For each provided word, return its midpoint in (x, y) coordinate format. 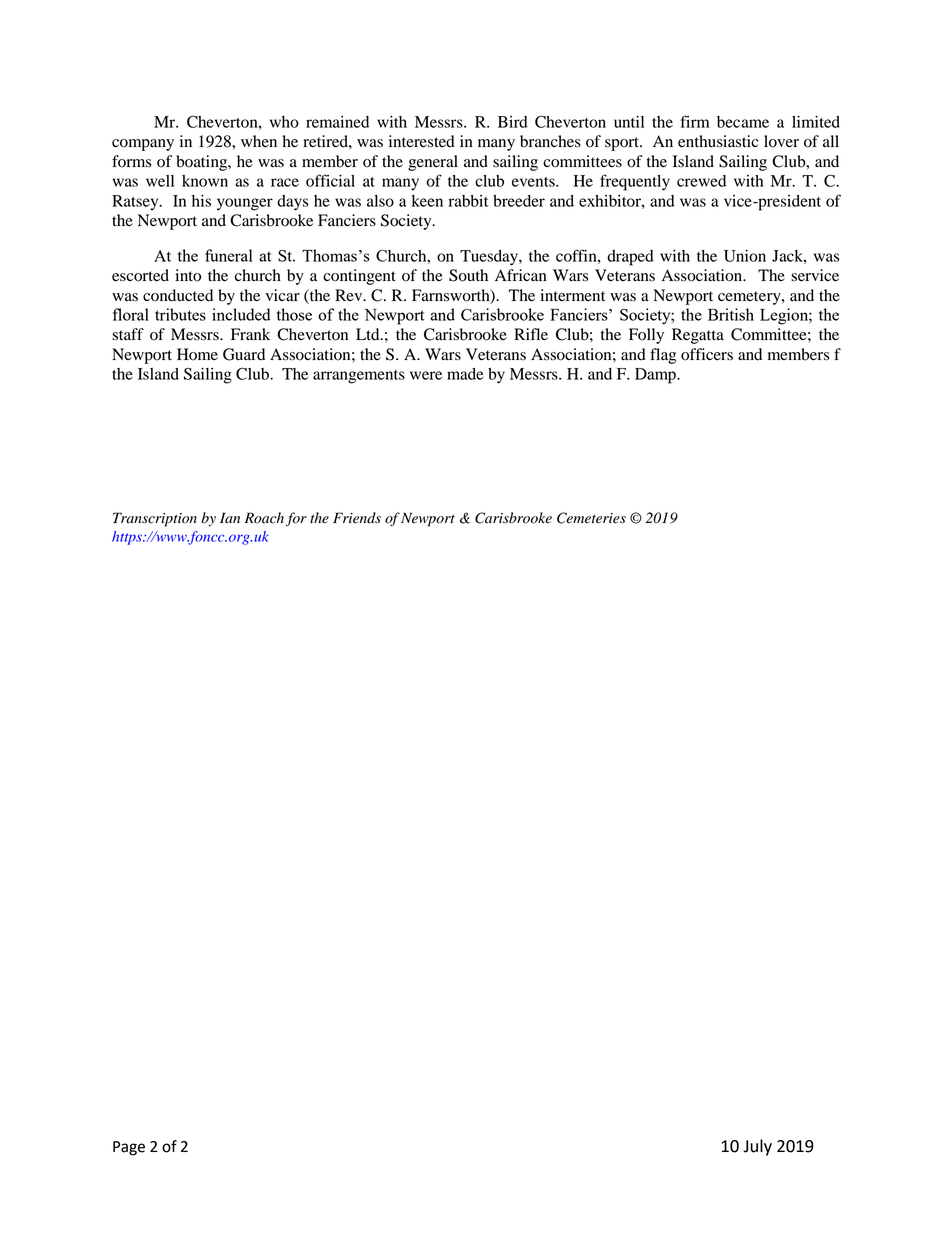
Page (129, 1148)
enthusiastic (718, 141)
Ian (230, 518)
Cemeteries (591, 518)
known (205, 181)
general (433, 163)
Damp (656, 376)
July (757, 1147)
